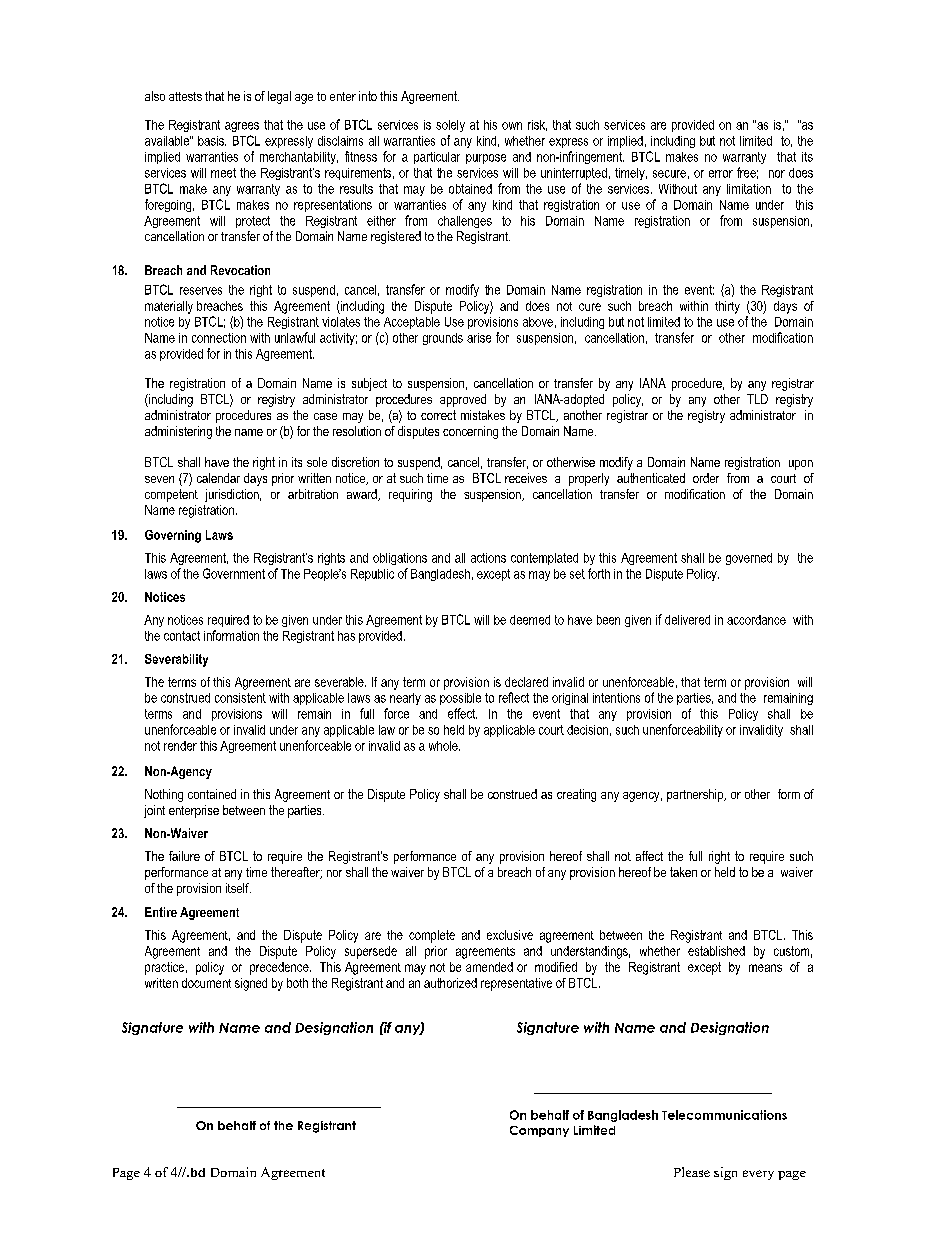 The image size is (952, 1233). What do you see at coordinates (539, 1131) in the screenshot?
I see `Company` at bounding box center [539, 1131].
